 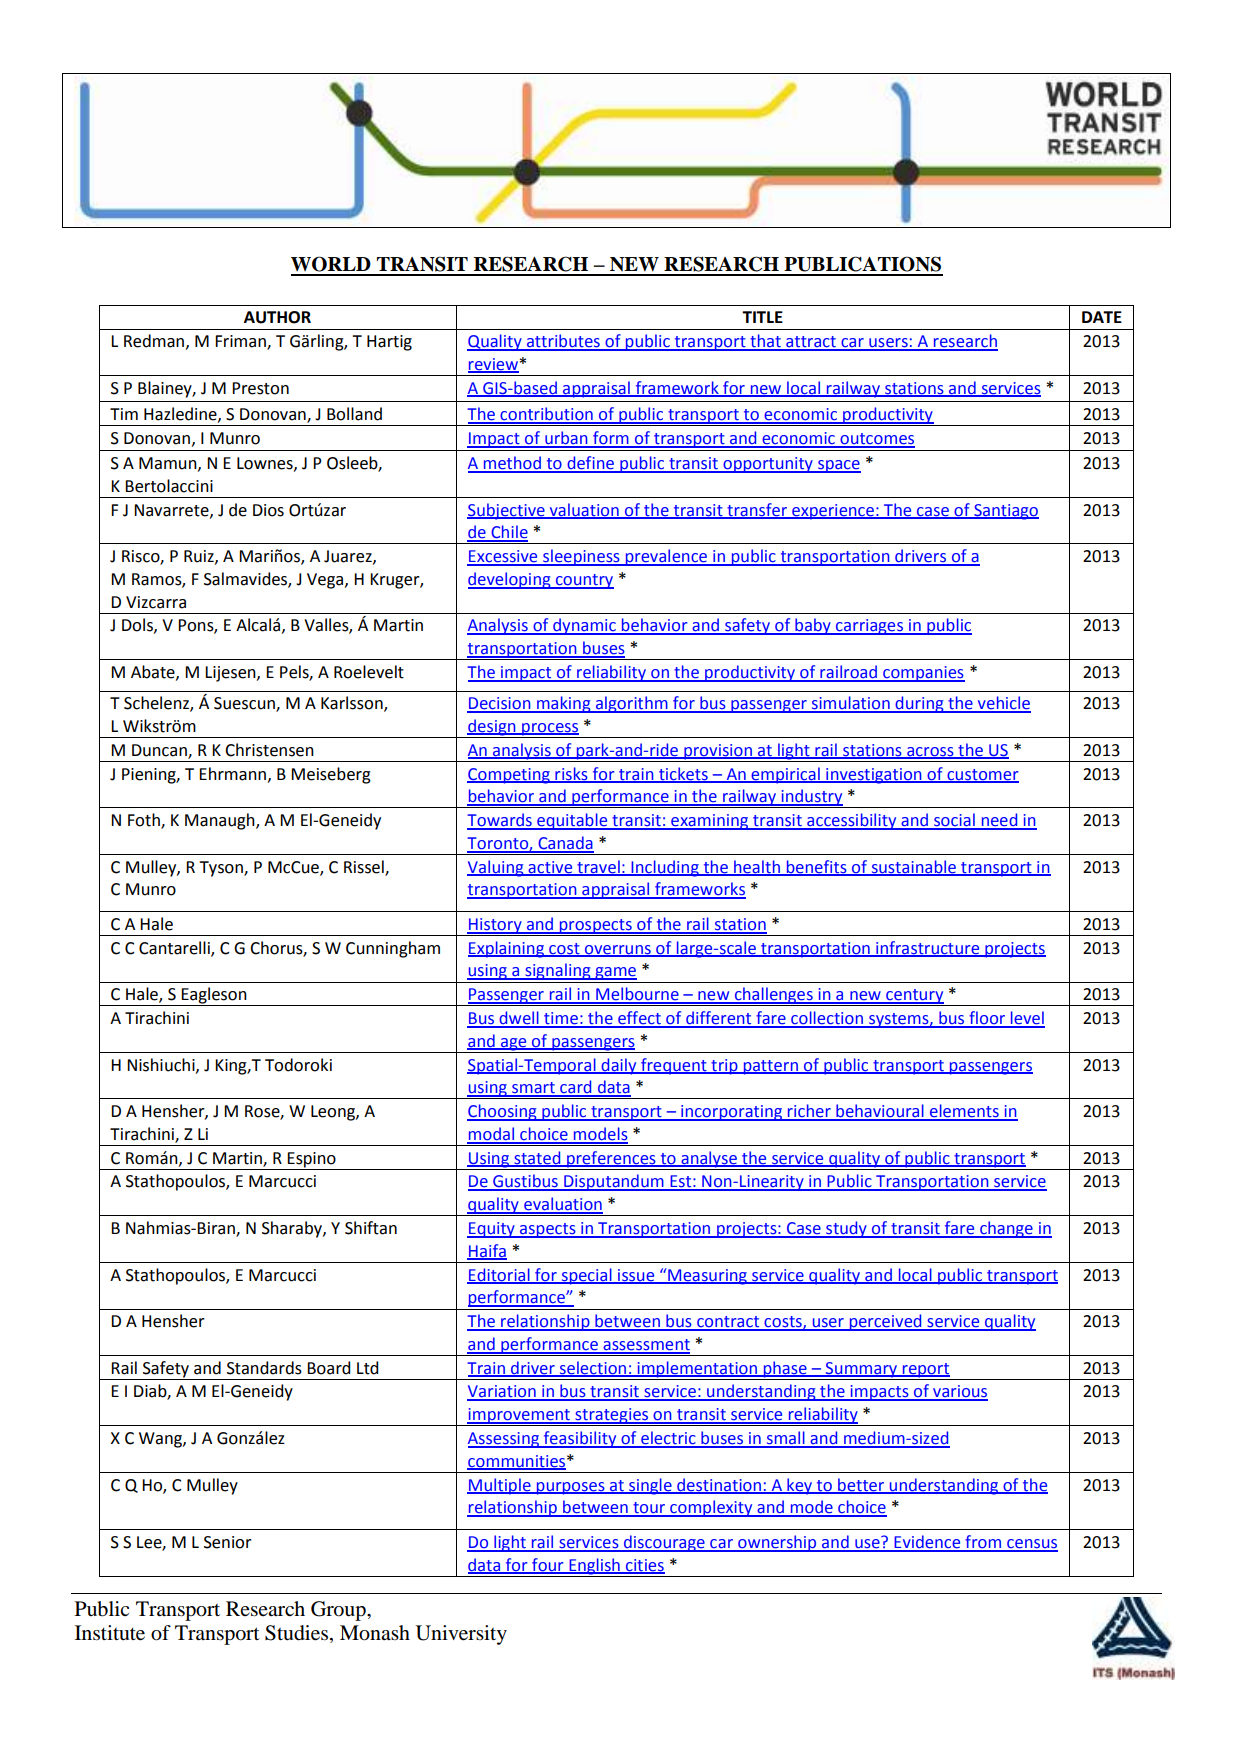 What do you see at coordinates (983, 1543) in the screenshot?
I see `from` at bounding box center [983, 1543].
